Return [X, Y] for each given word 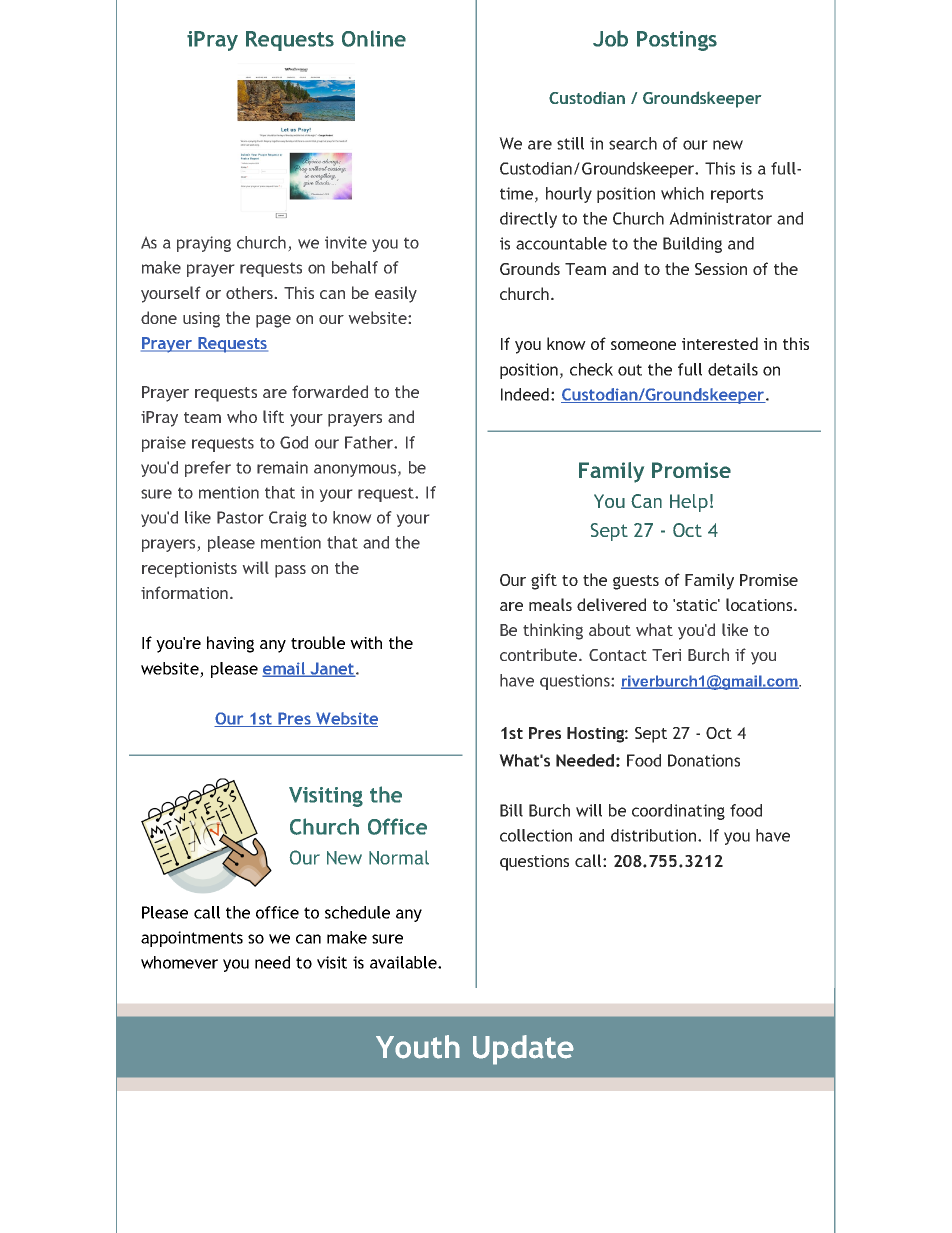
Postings [677, 41]
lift [273, 416]
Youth [418, 1047]
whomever [179, 962]
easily [396, 294]
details [733, 369]
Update [523, 1050]
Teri [666, 655]
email [285, 669]
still [570, 143]
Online [374, 38]
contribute [540, 654]
